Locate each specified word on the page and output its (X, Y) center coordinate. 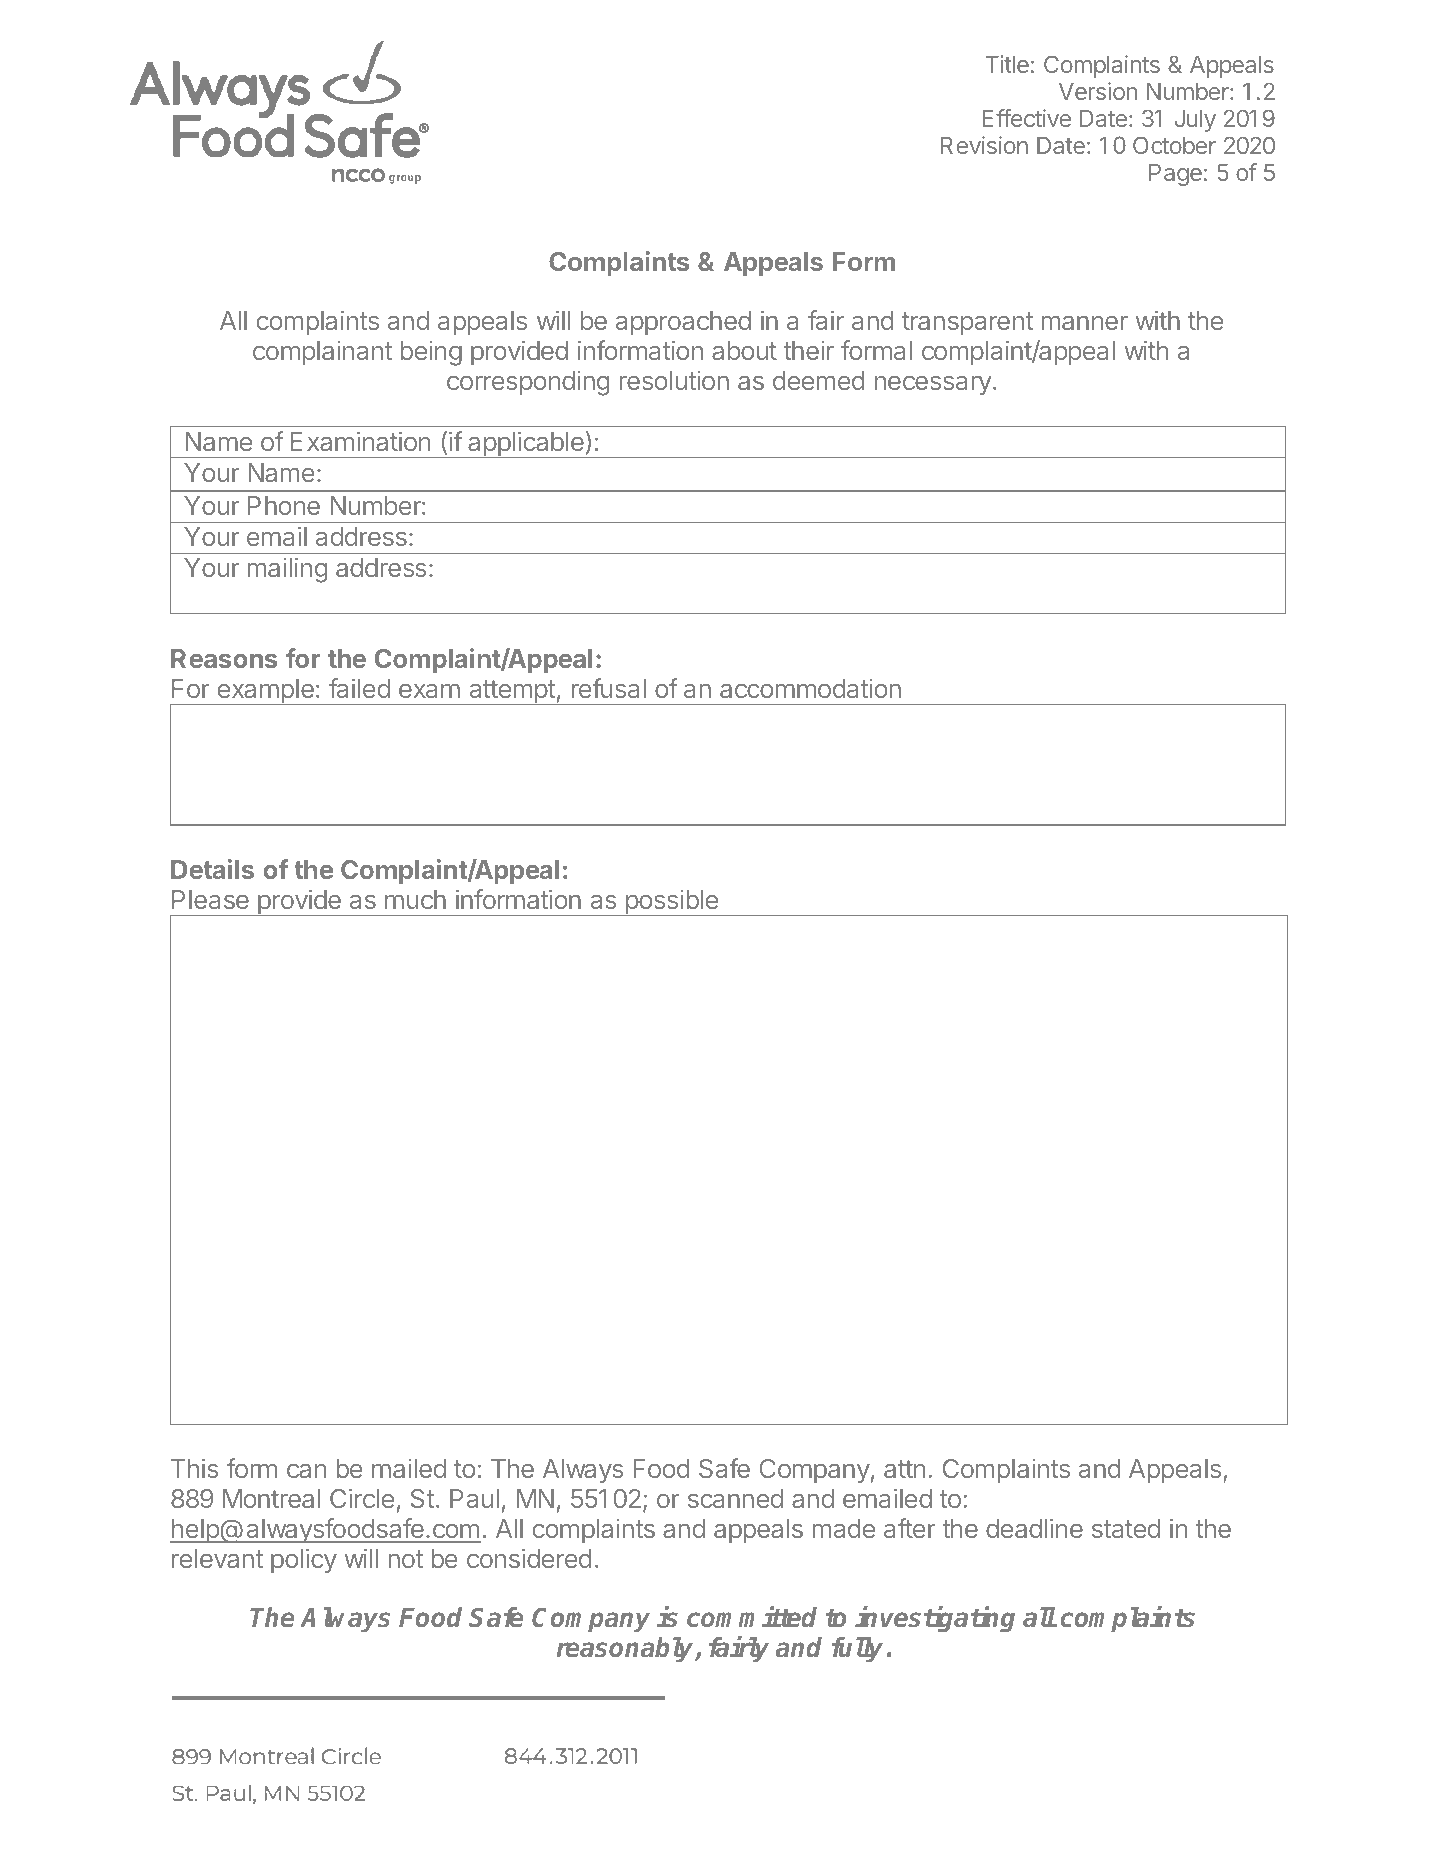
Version (1098, 91)
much (415, 899)
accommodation (810, 688)
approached (683, 323)
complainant (322, 352)
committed (752, 1617)
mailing (287, 570)
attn (905, 1469)
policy (304, 1561)
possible (671, 902)
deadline (1034, 1528)
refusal (609, 688)
